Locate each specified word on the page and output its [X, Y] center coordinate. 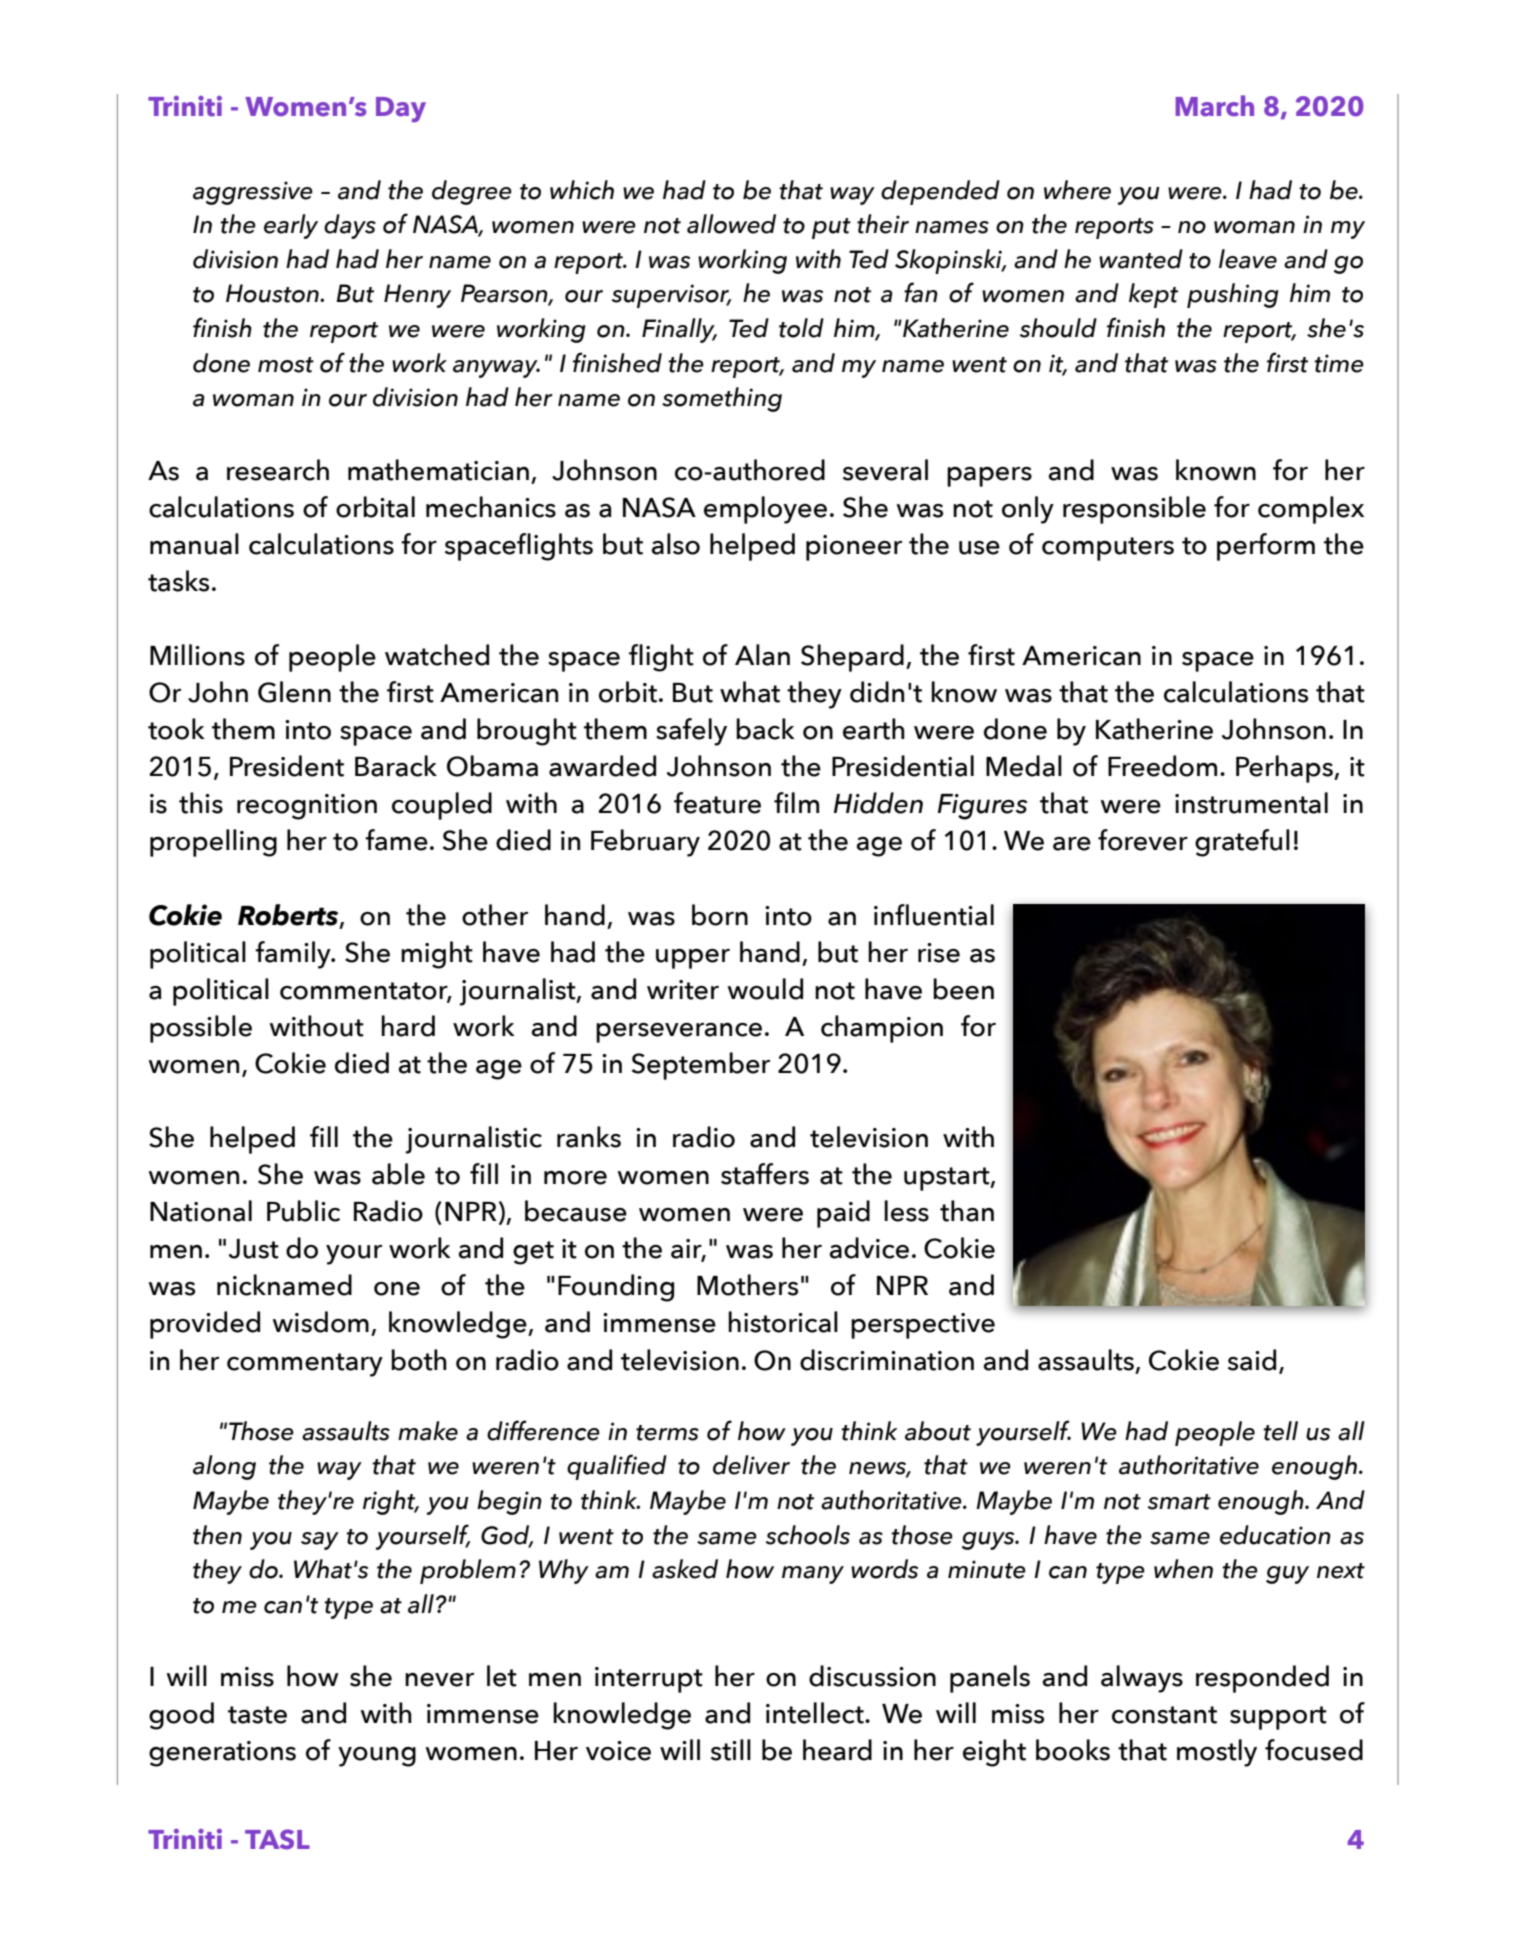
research [278, 470]
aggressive [253, 193]
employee [765, 510]
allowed [731, 224]
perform [1266, 547]
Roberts [289, 915]
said [1252, 1360]
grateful [1242, 843]
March [1214, 106]
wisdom [320, 1322]
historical [783, 1322]
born [720, 915]
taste [257, 1715]
